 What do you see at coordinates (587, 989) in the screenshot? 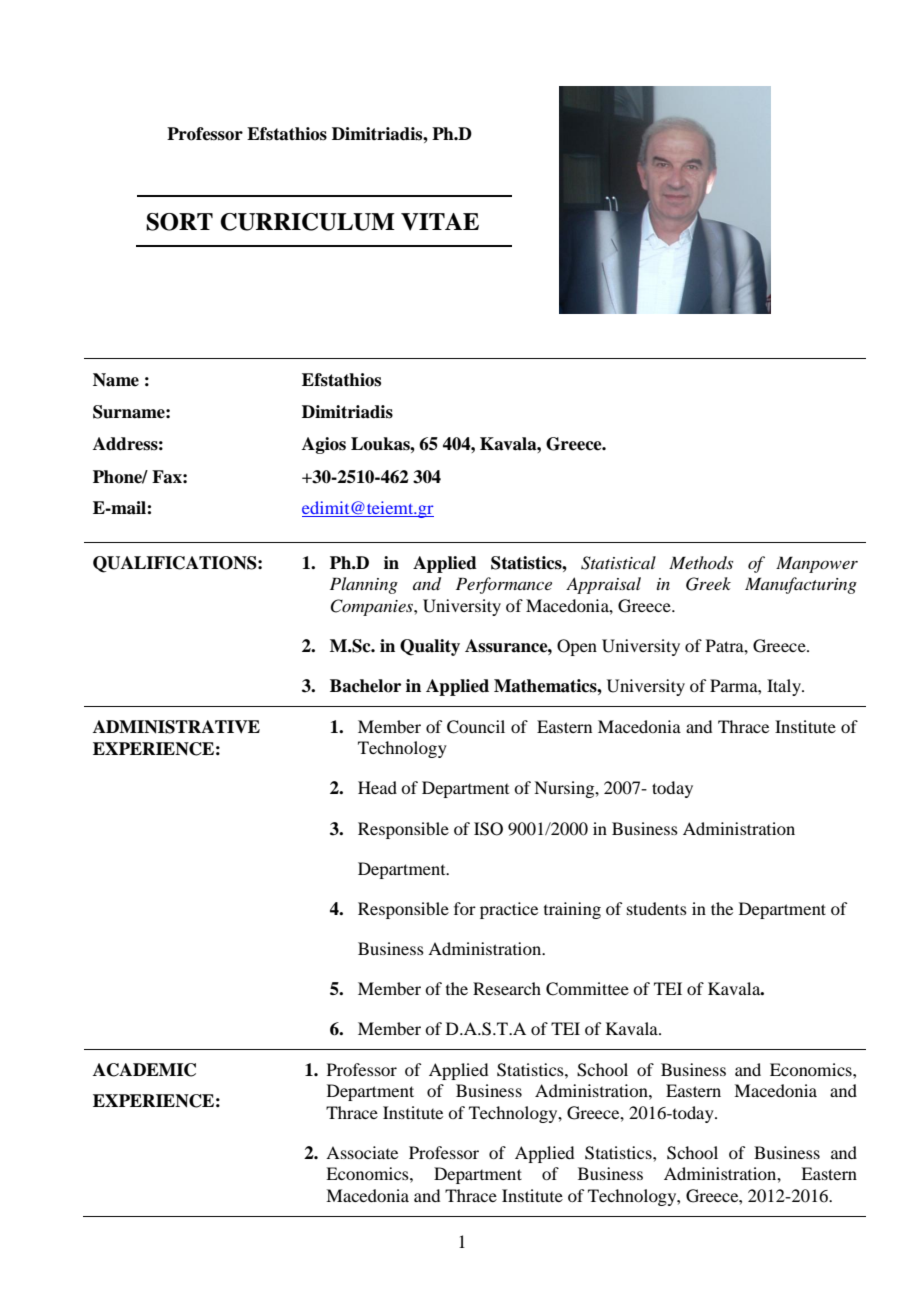
I see `Committee` at bounding box center [587, 989].
